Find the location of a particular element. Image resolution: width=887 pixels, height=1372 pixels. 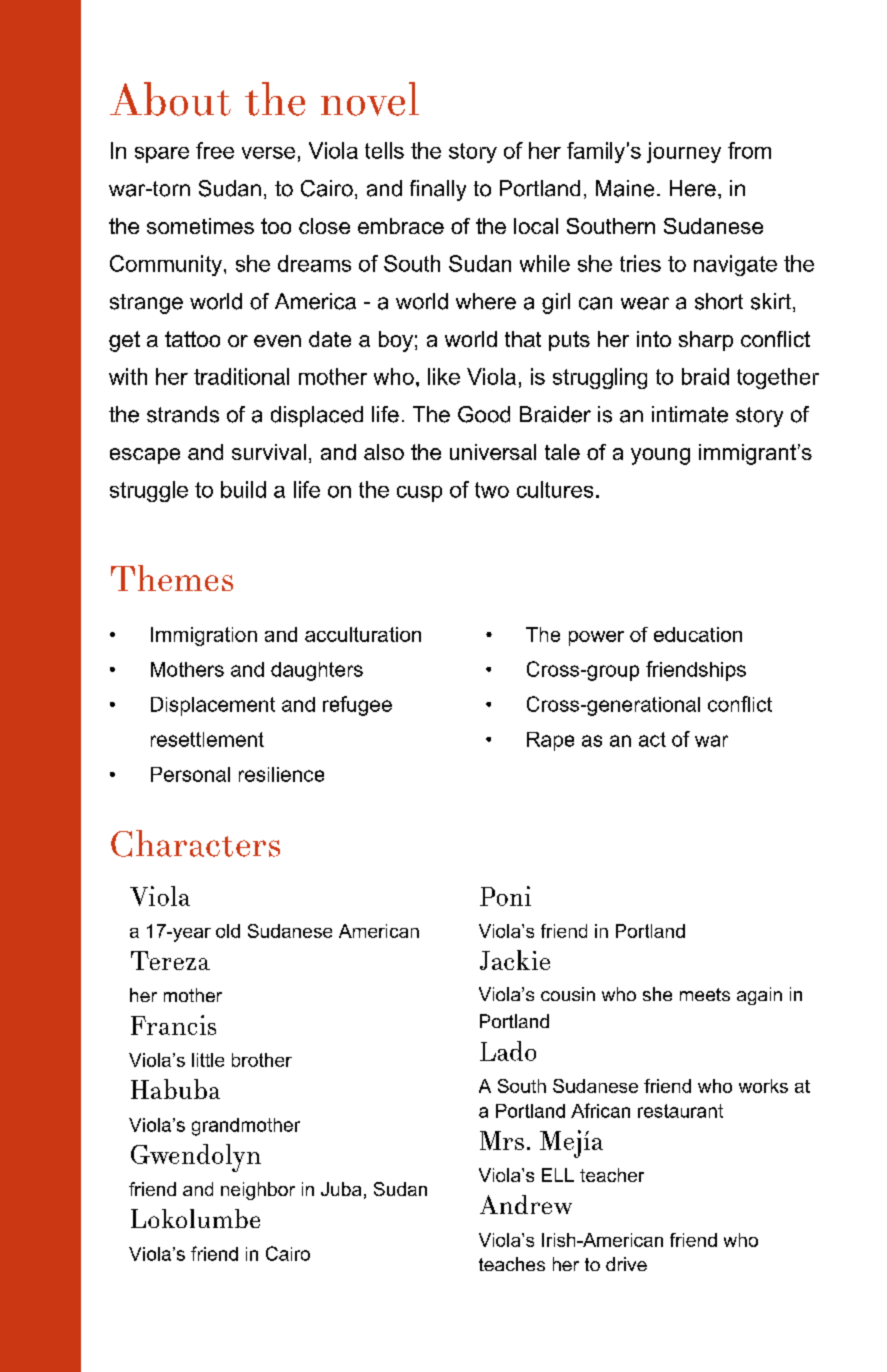

meets is located at coordinates (705, 994).
